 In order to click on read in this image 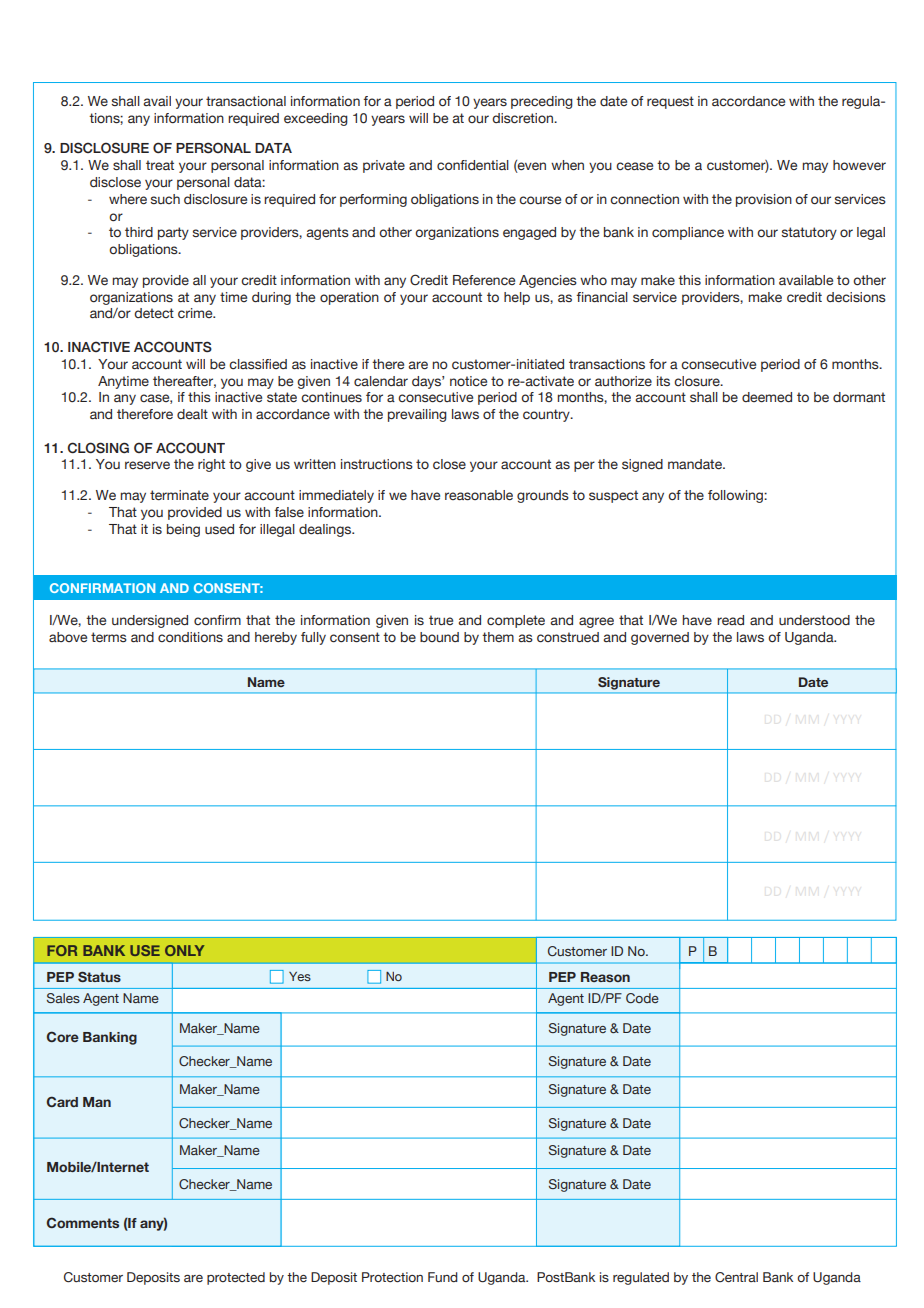, I will do `click(730, 620)`.
